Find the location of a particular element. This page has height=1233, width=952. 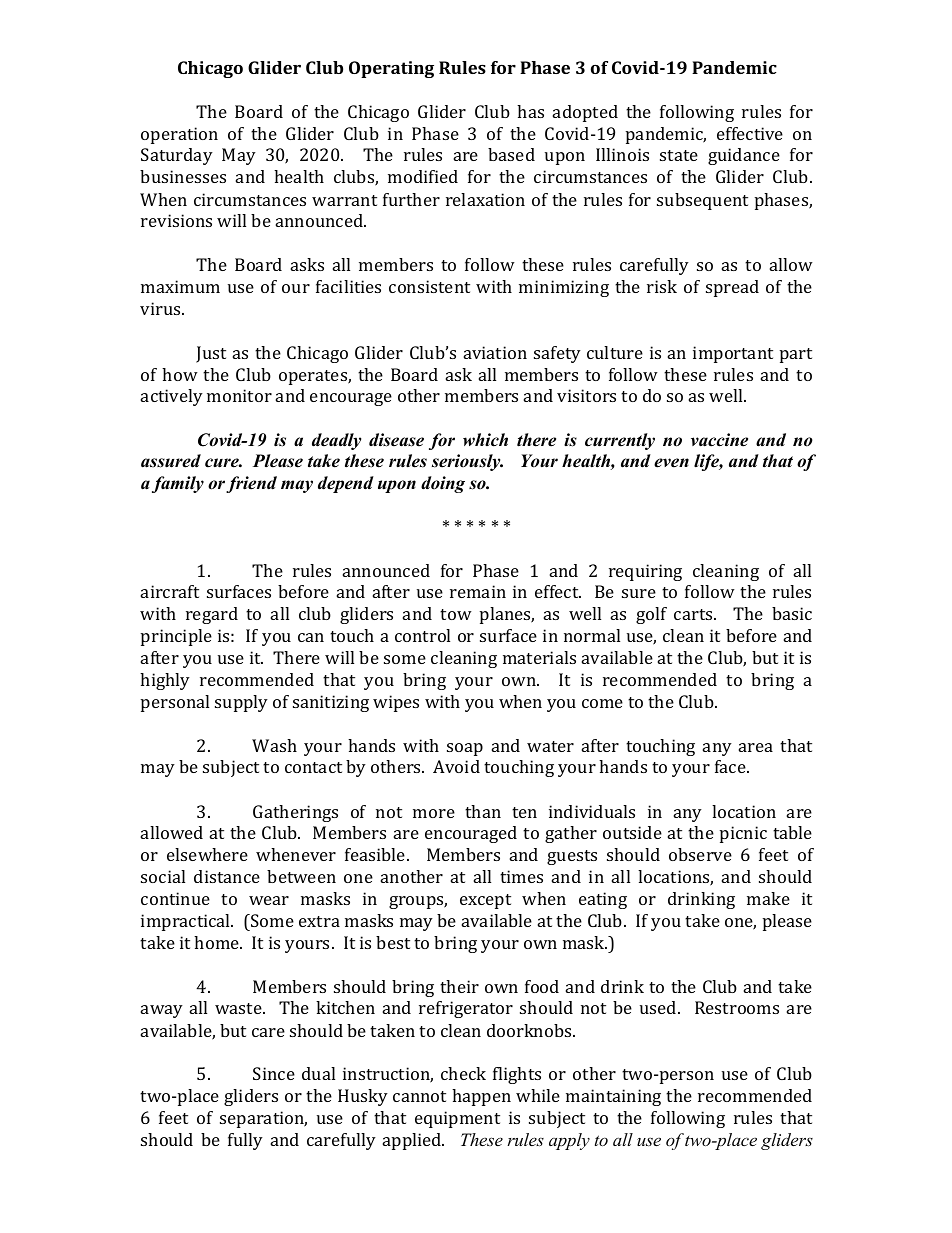

remain is located at coordinates (478, 591).
